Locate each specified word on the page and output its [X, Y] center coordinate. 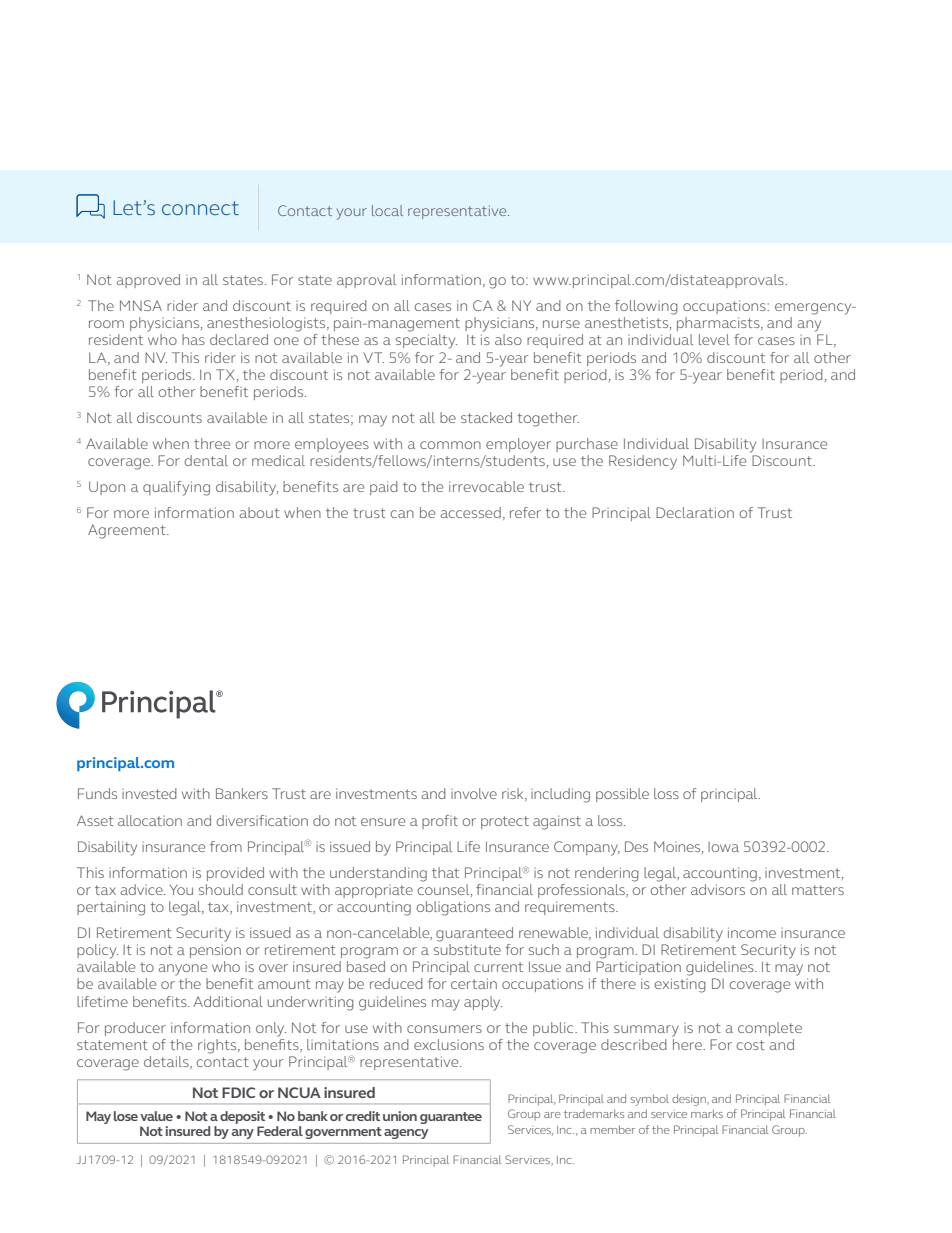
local [387, 210]
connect [200, 208]
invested [149, 793]
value [156, 1116]
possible [622, 795]
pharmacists [719, 324]
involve [474, 793]
